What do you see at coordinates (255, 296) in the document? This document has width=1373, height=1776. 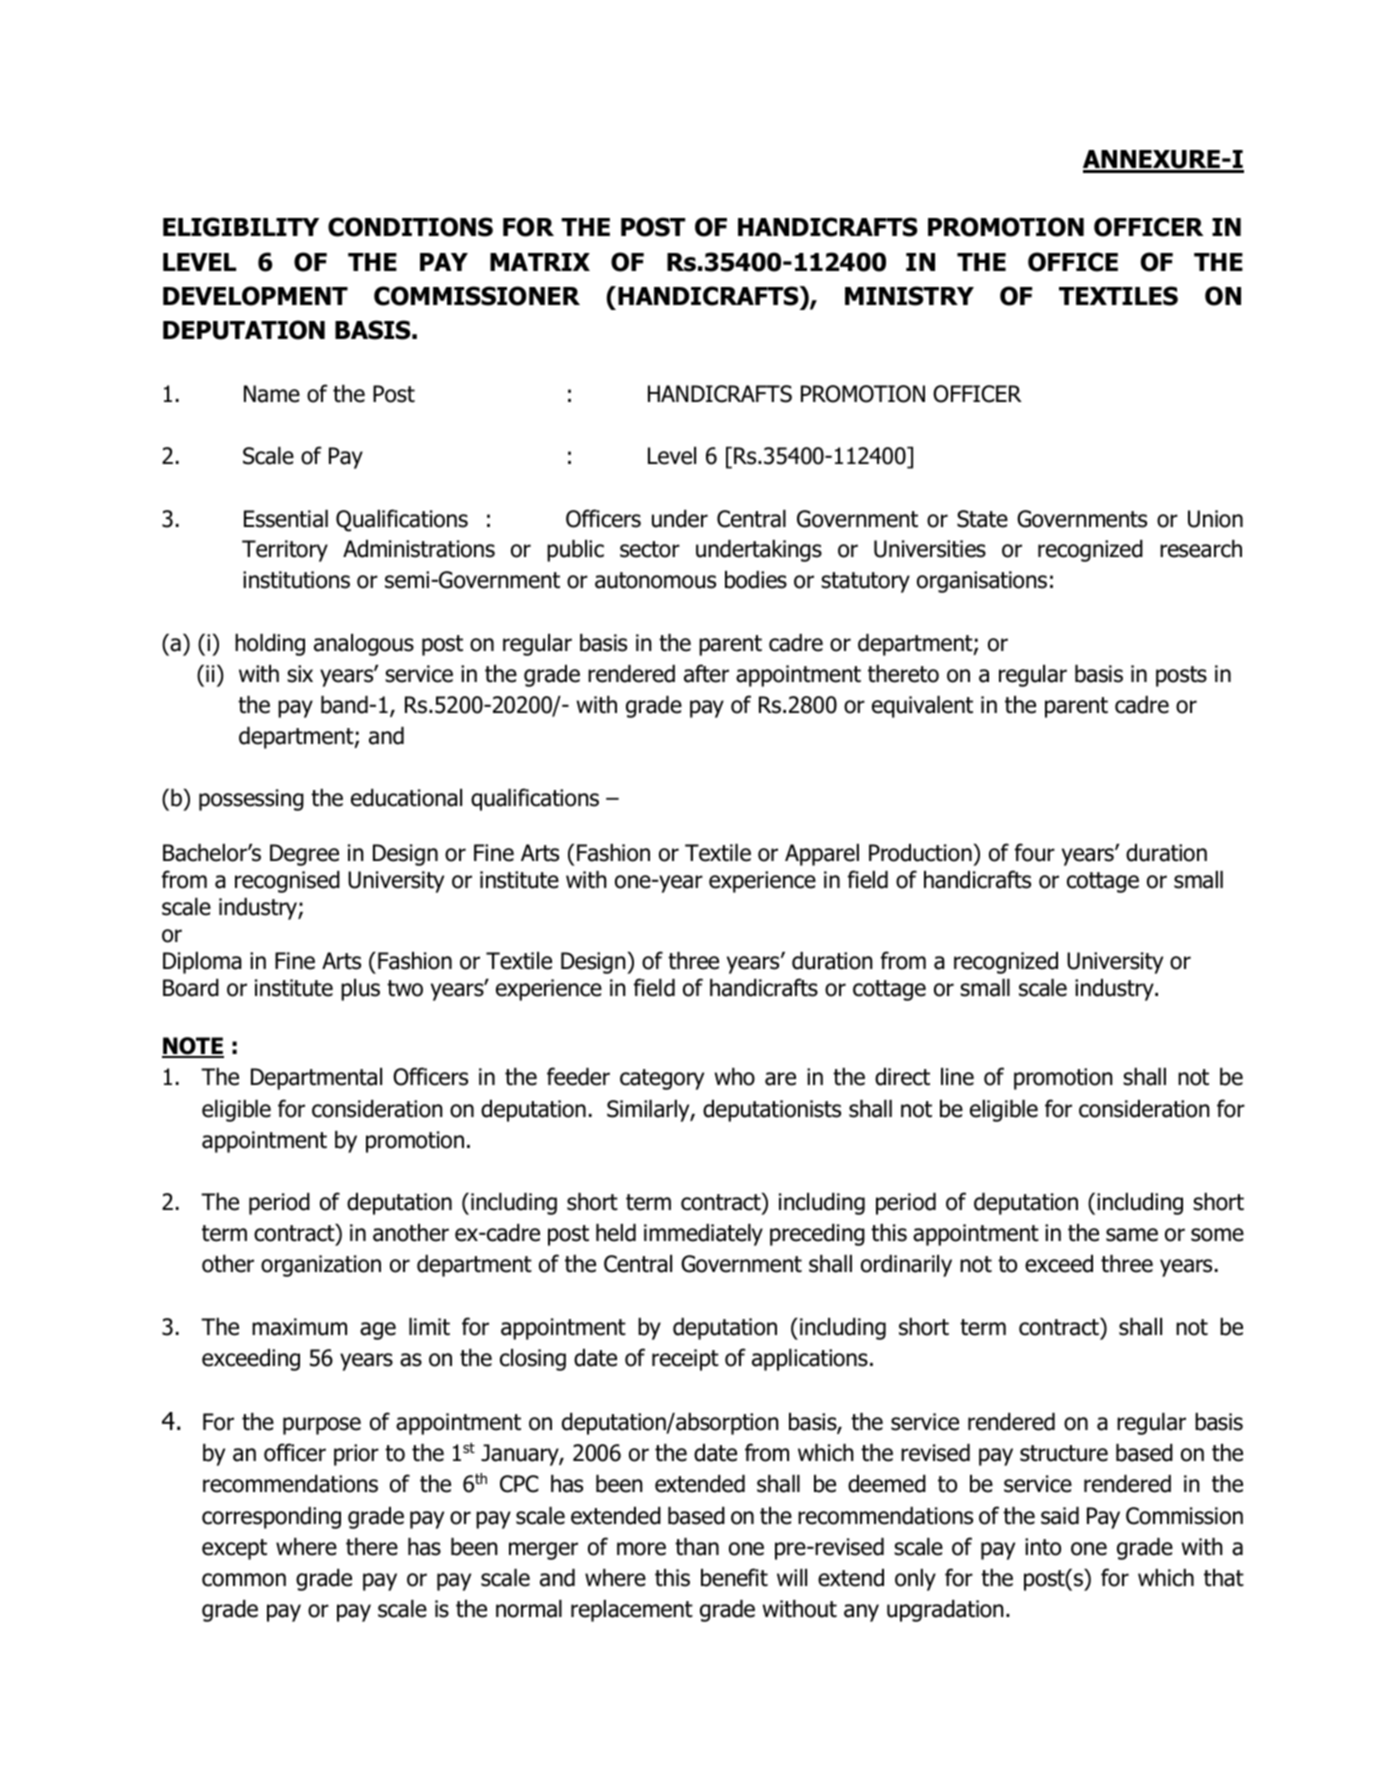 I see `DEVELOPMENT` at bounding box center [255, 296].
